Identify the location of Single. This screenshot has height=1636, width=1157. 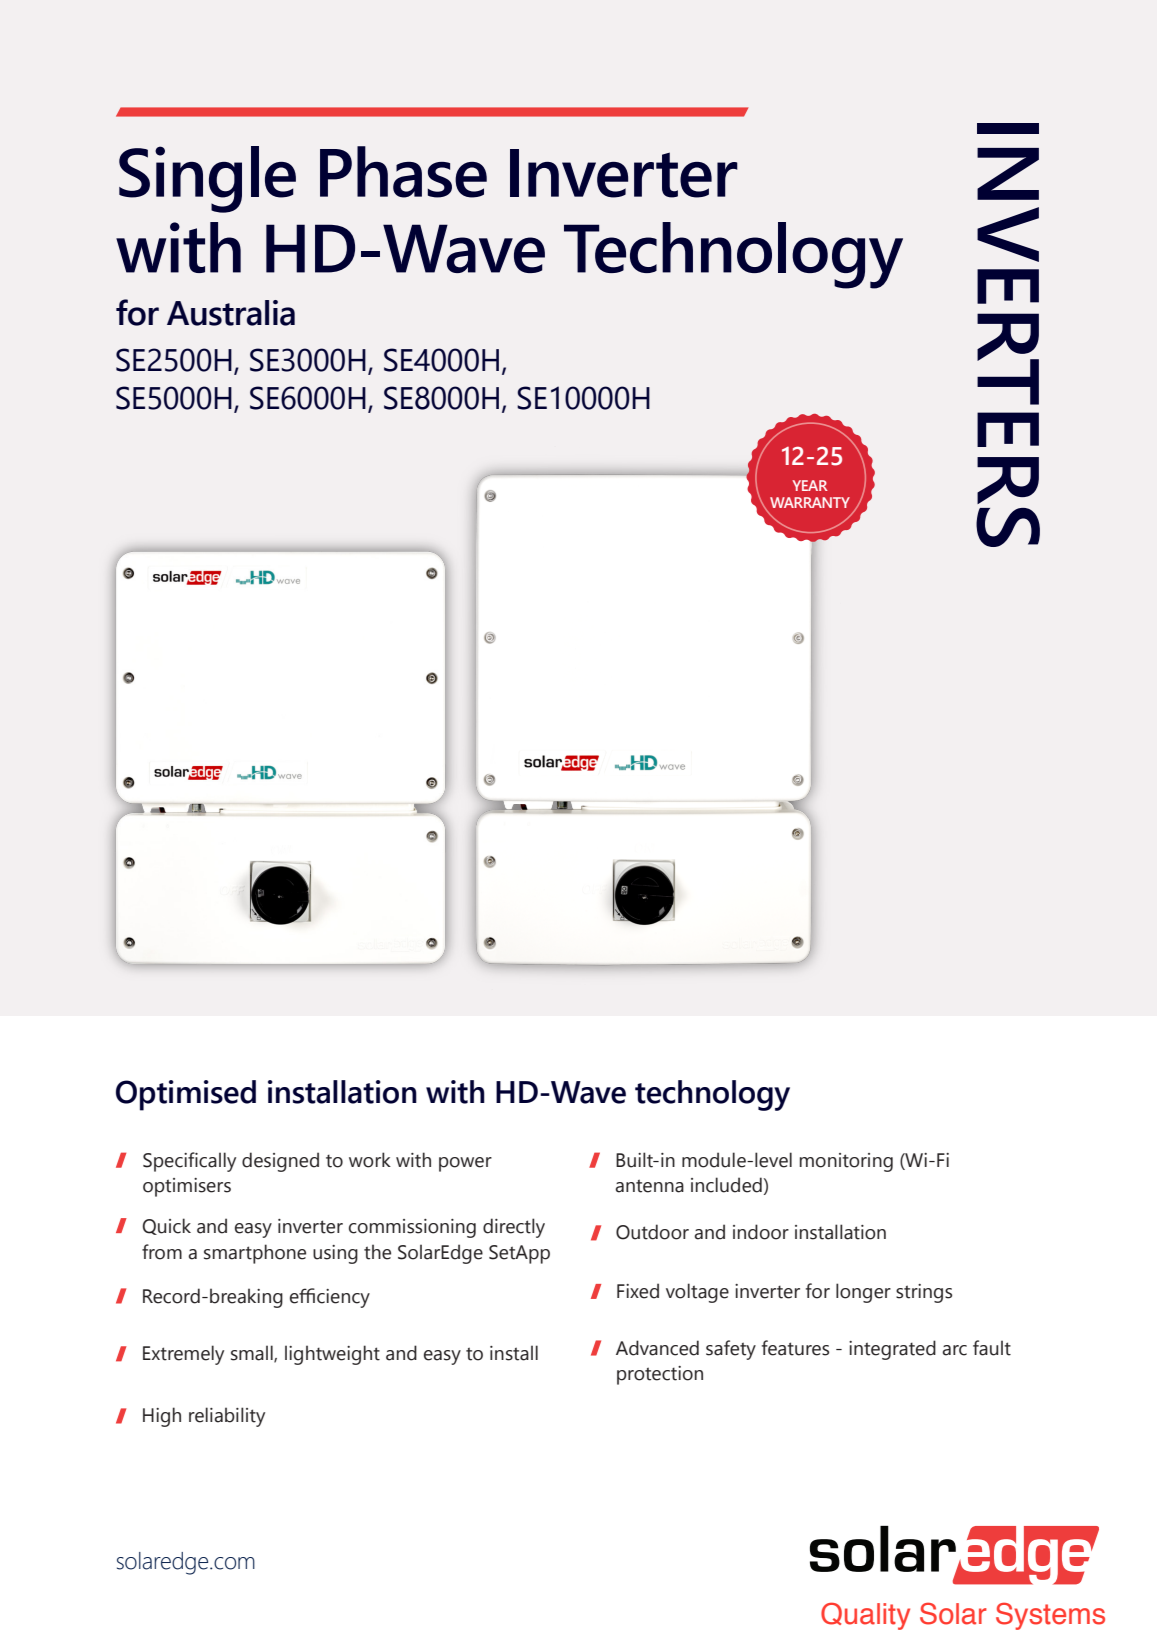
(207, 179).
